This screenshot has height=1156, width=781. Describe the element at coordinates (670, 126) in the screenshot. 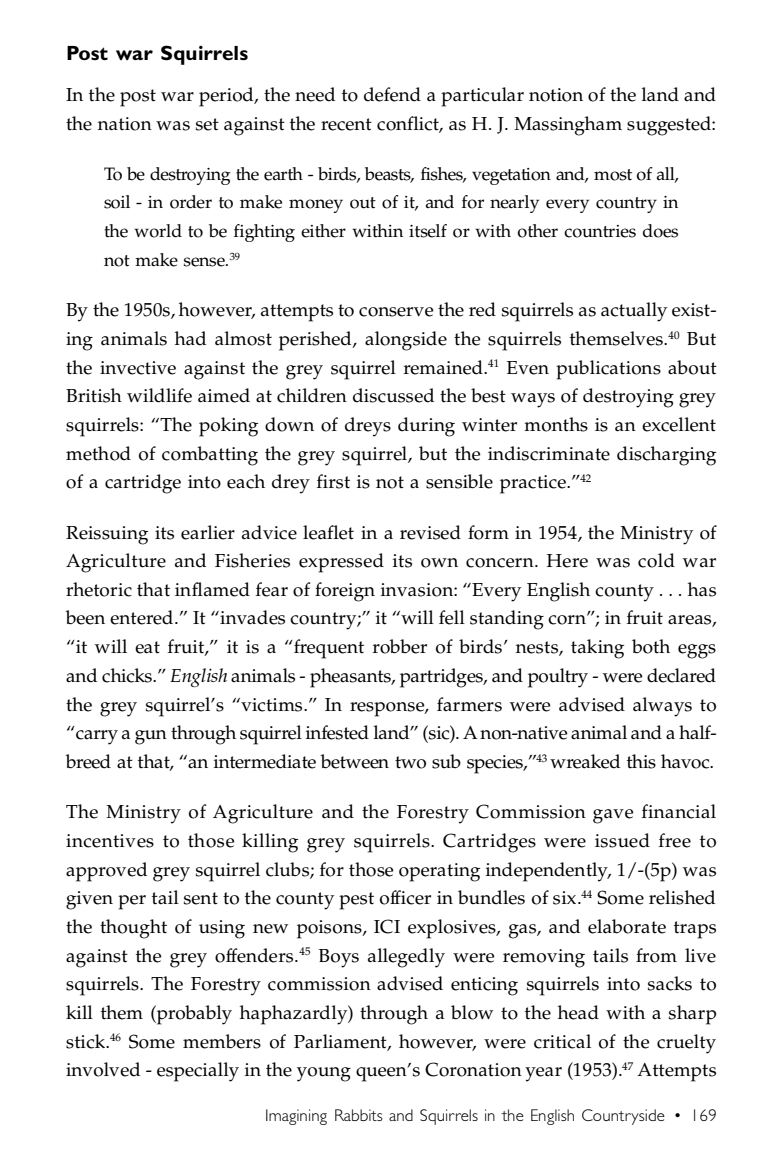

I see `suggested` at that location.
